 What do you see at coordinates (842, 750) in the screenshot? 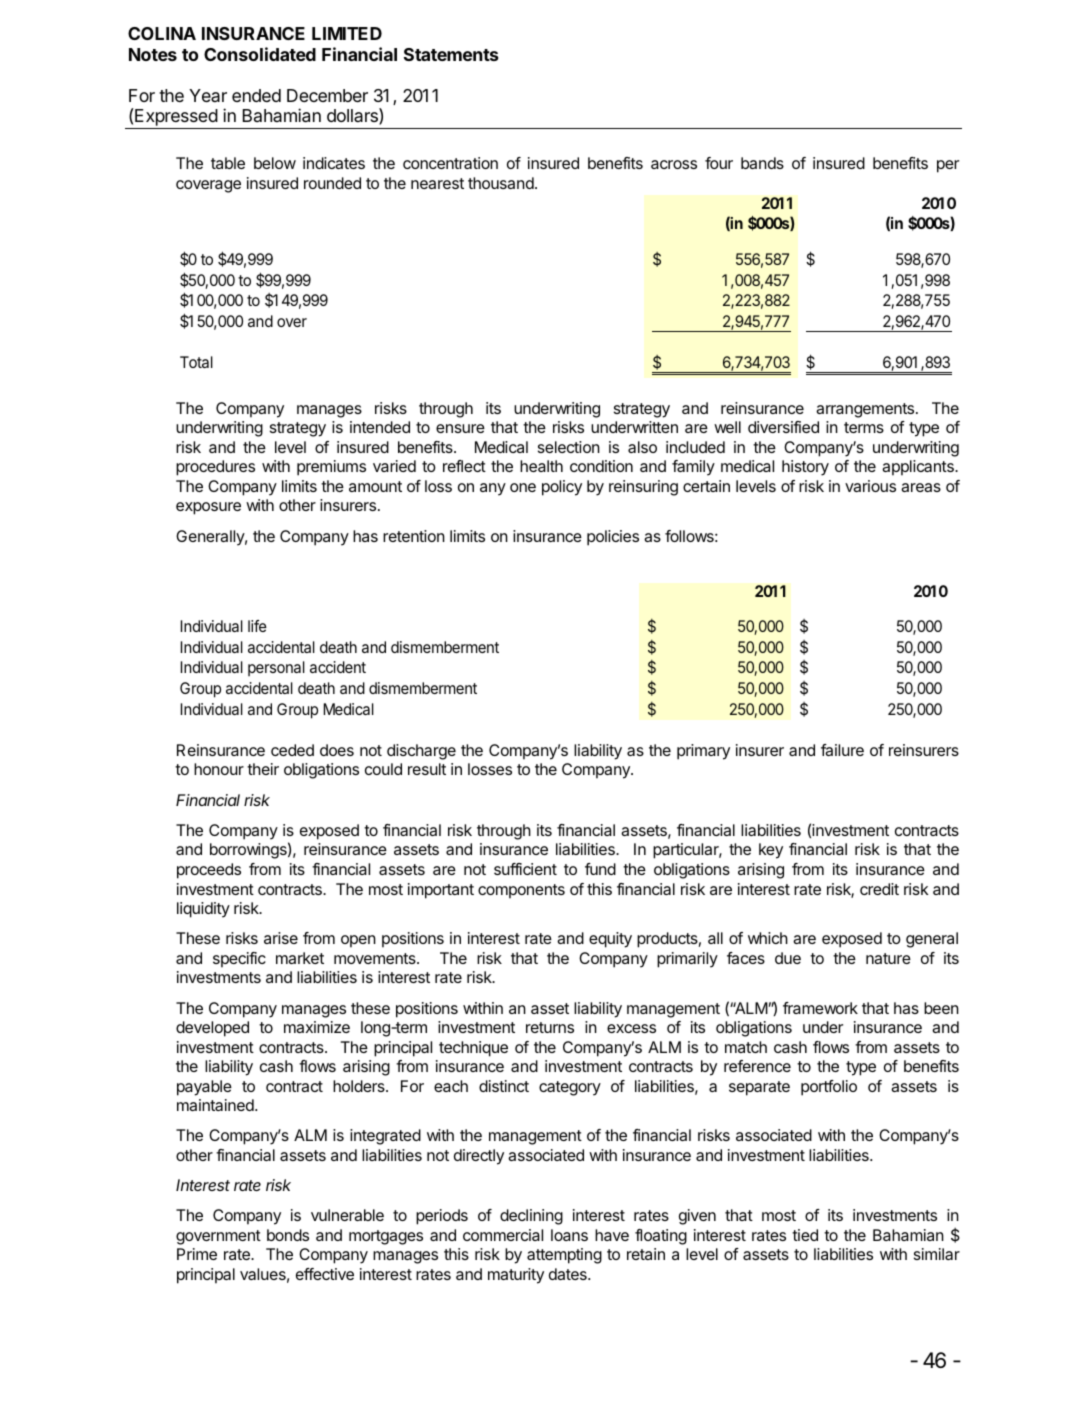
I see `failure` at bounding box center [842, 750].
